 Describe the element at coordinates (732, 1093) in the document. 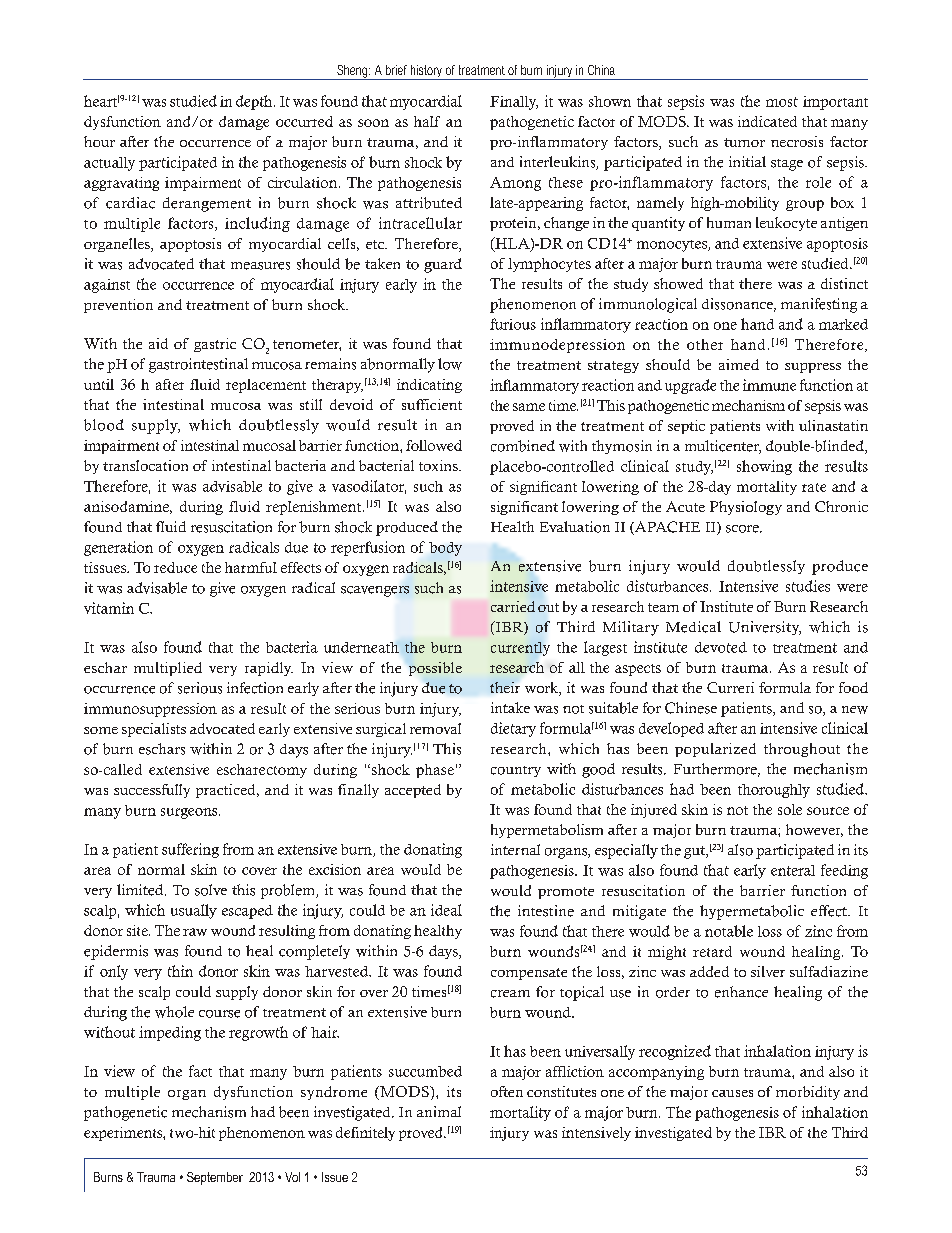

I see `causes` at that location.
